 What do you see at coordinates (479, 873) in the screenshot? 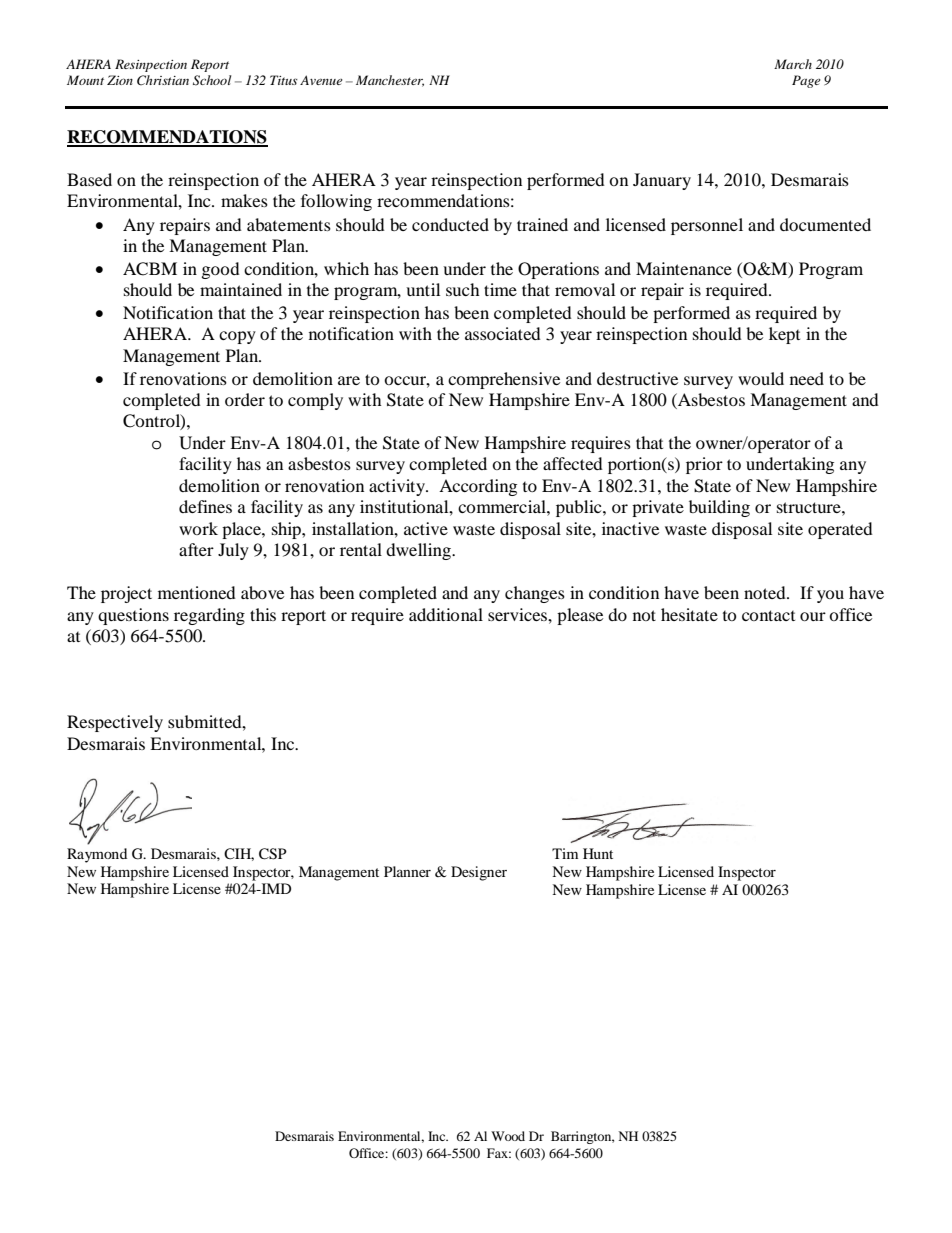
I see `Designer` at bounding box center [479, 873].
